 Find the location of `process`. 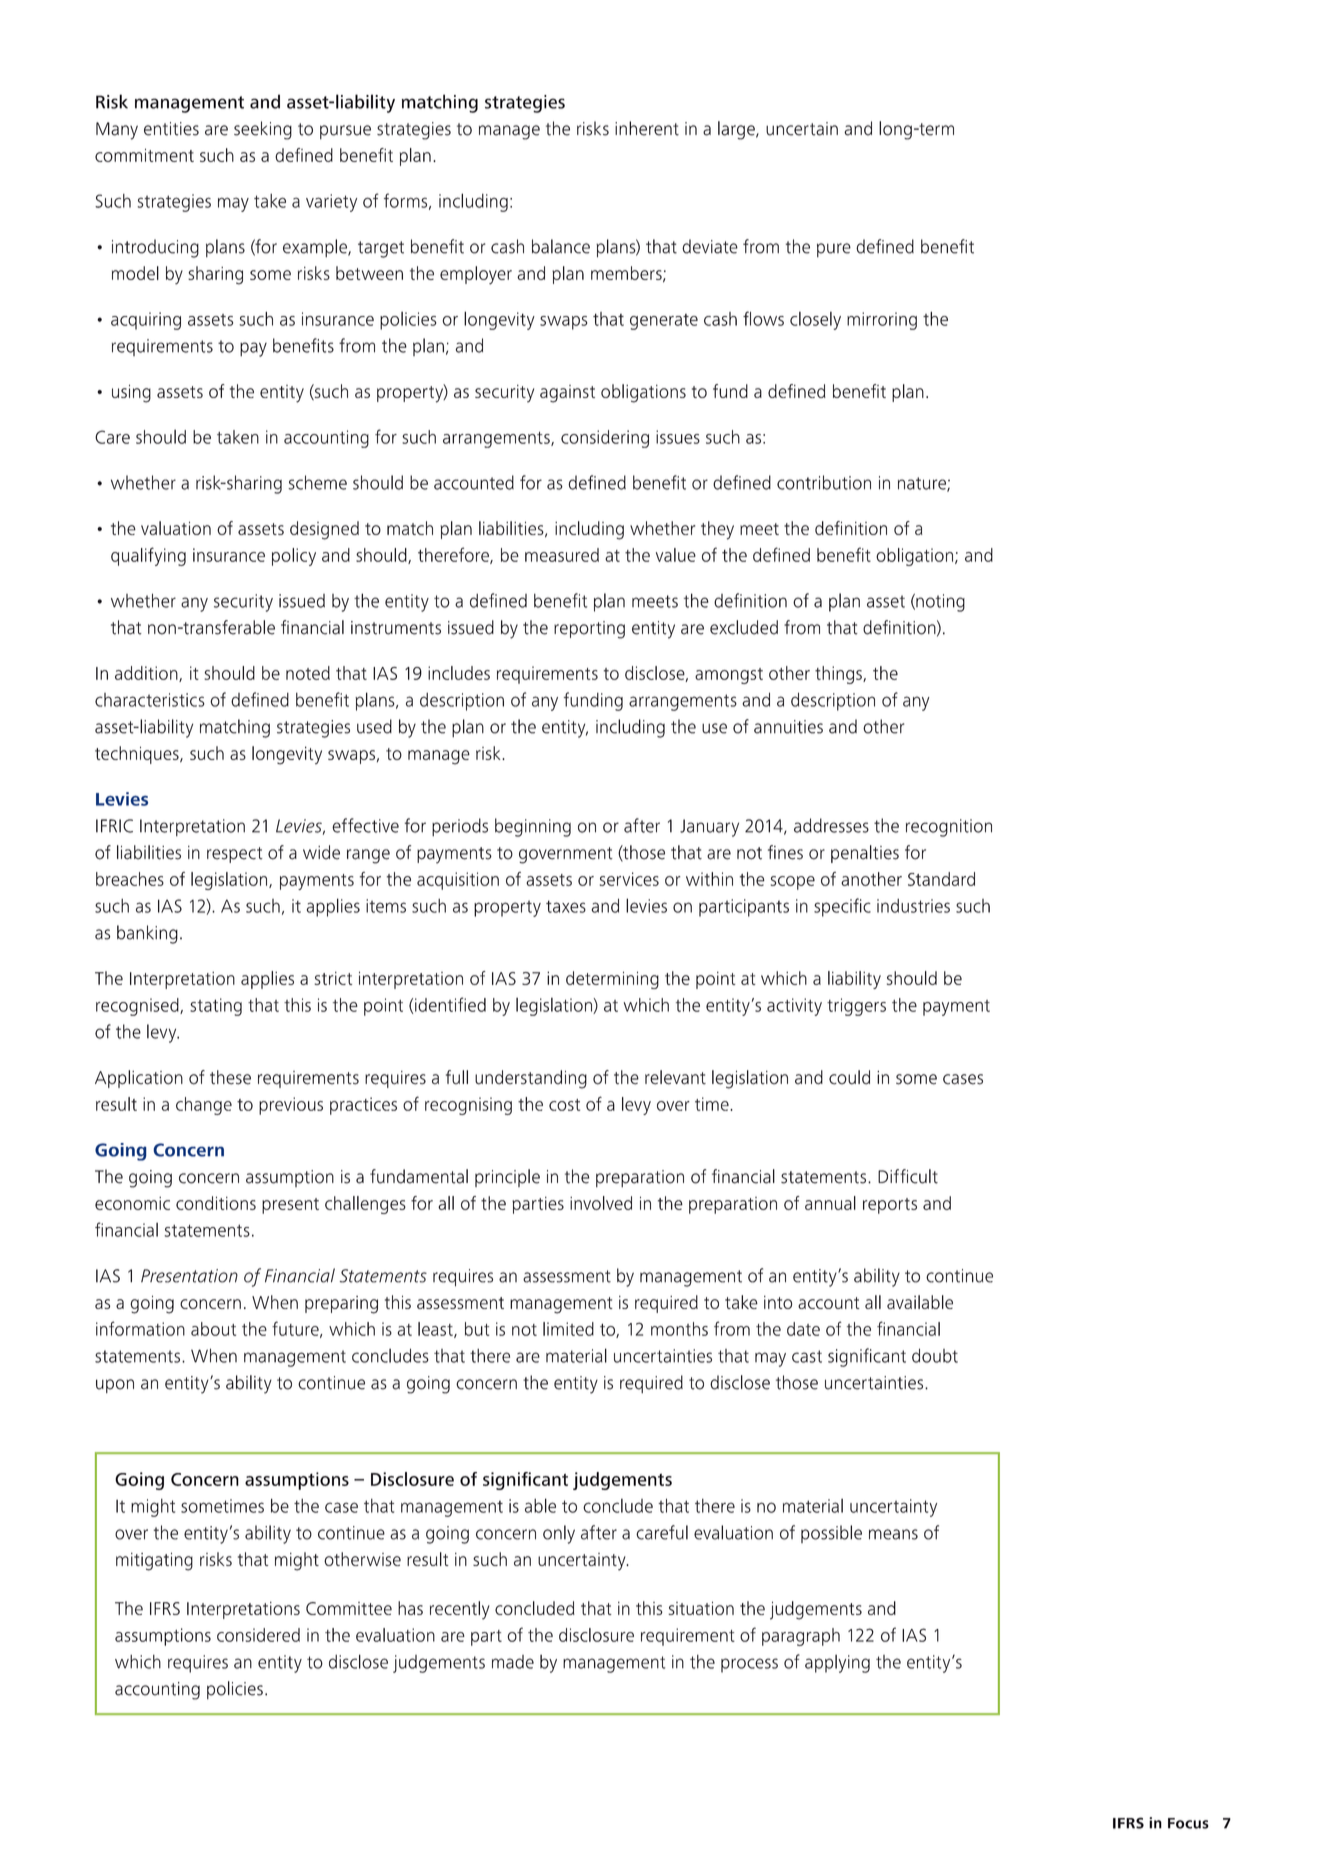

process is located at coordinates (749, 1665).
